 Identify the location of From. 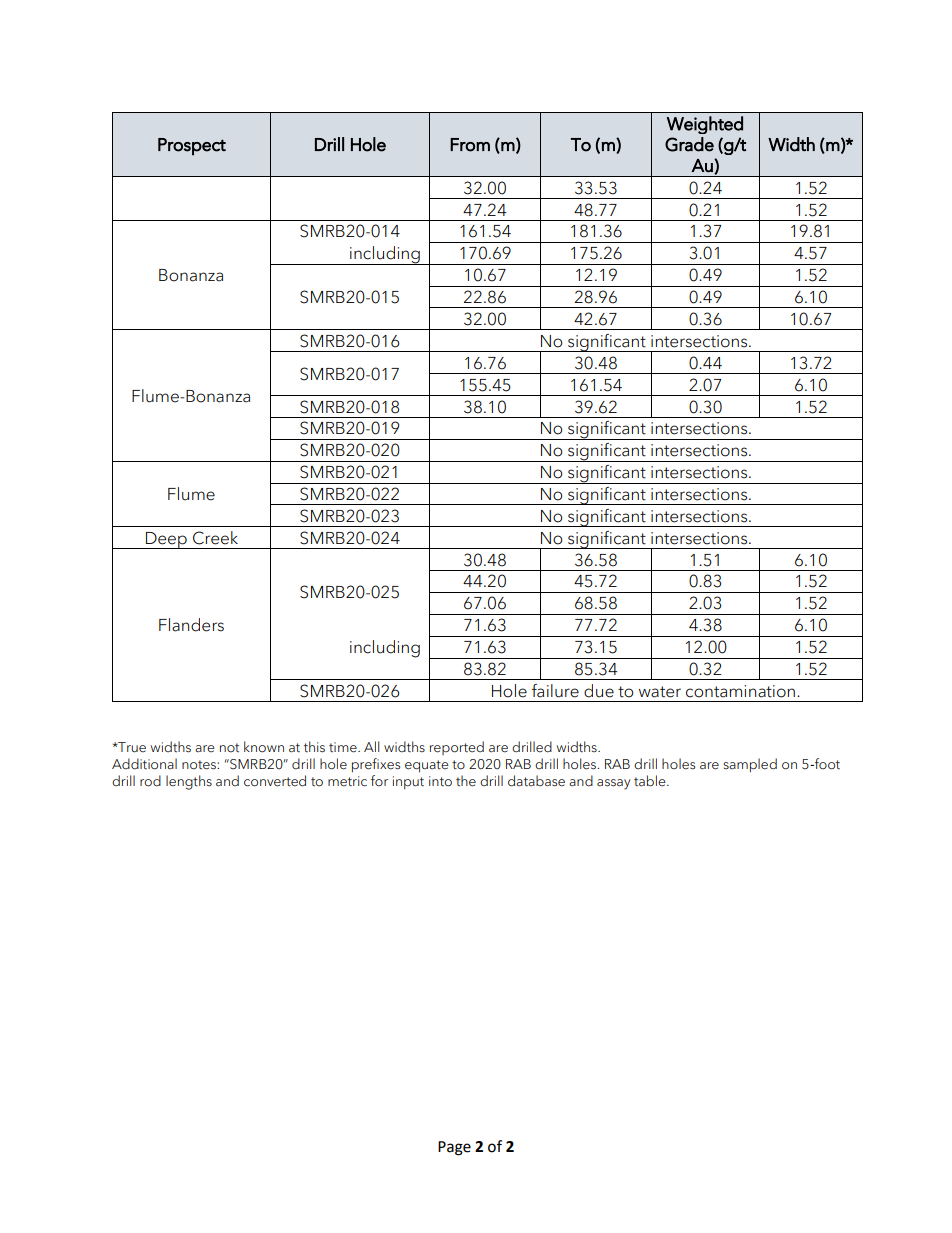
(470, 145).
